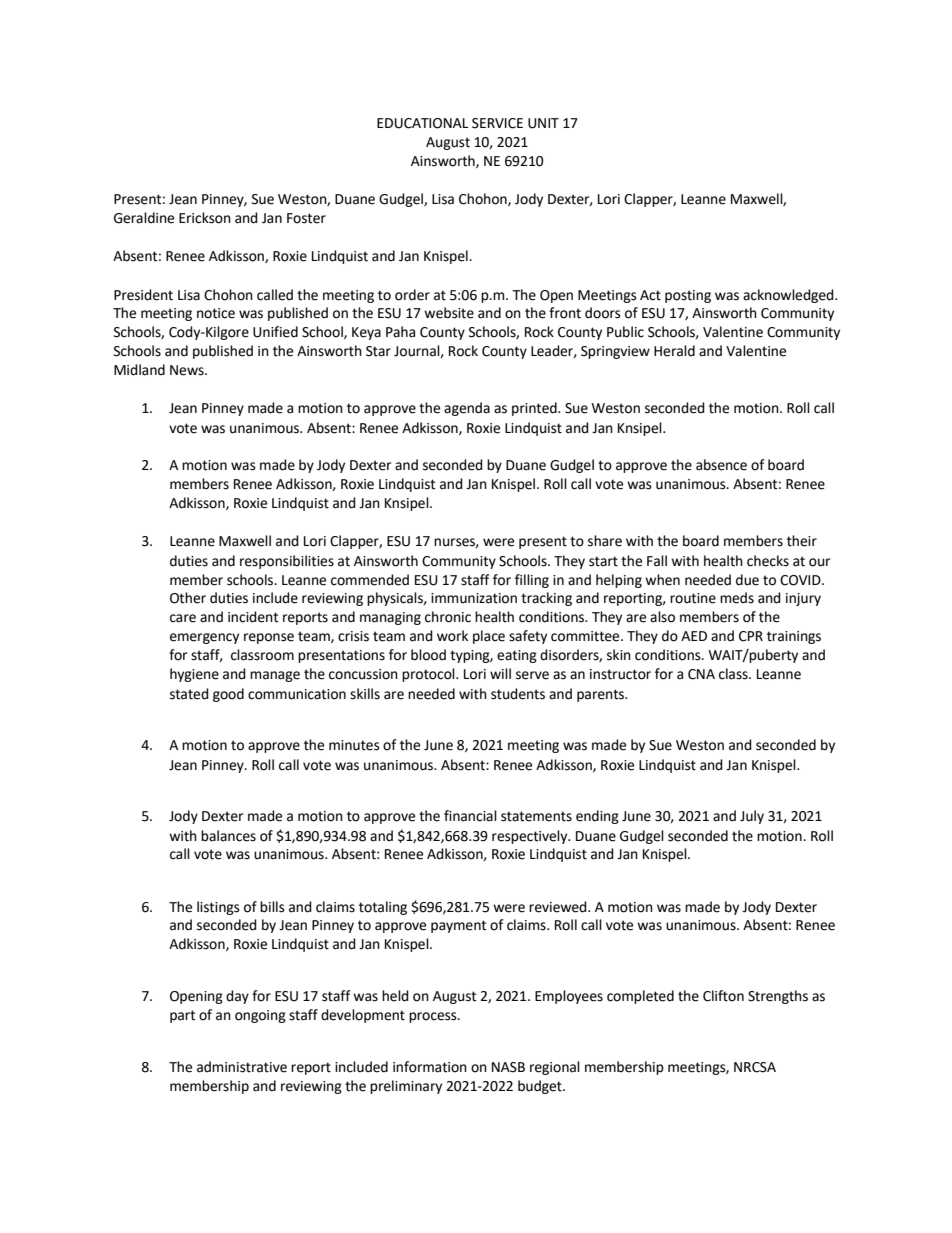  I want to click on administrative, so click(242, 1067).
